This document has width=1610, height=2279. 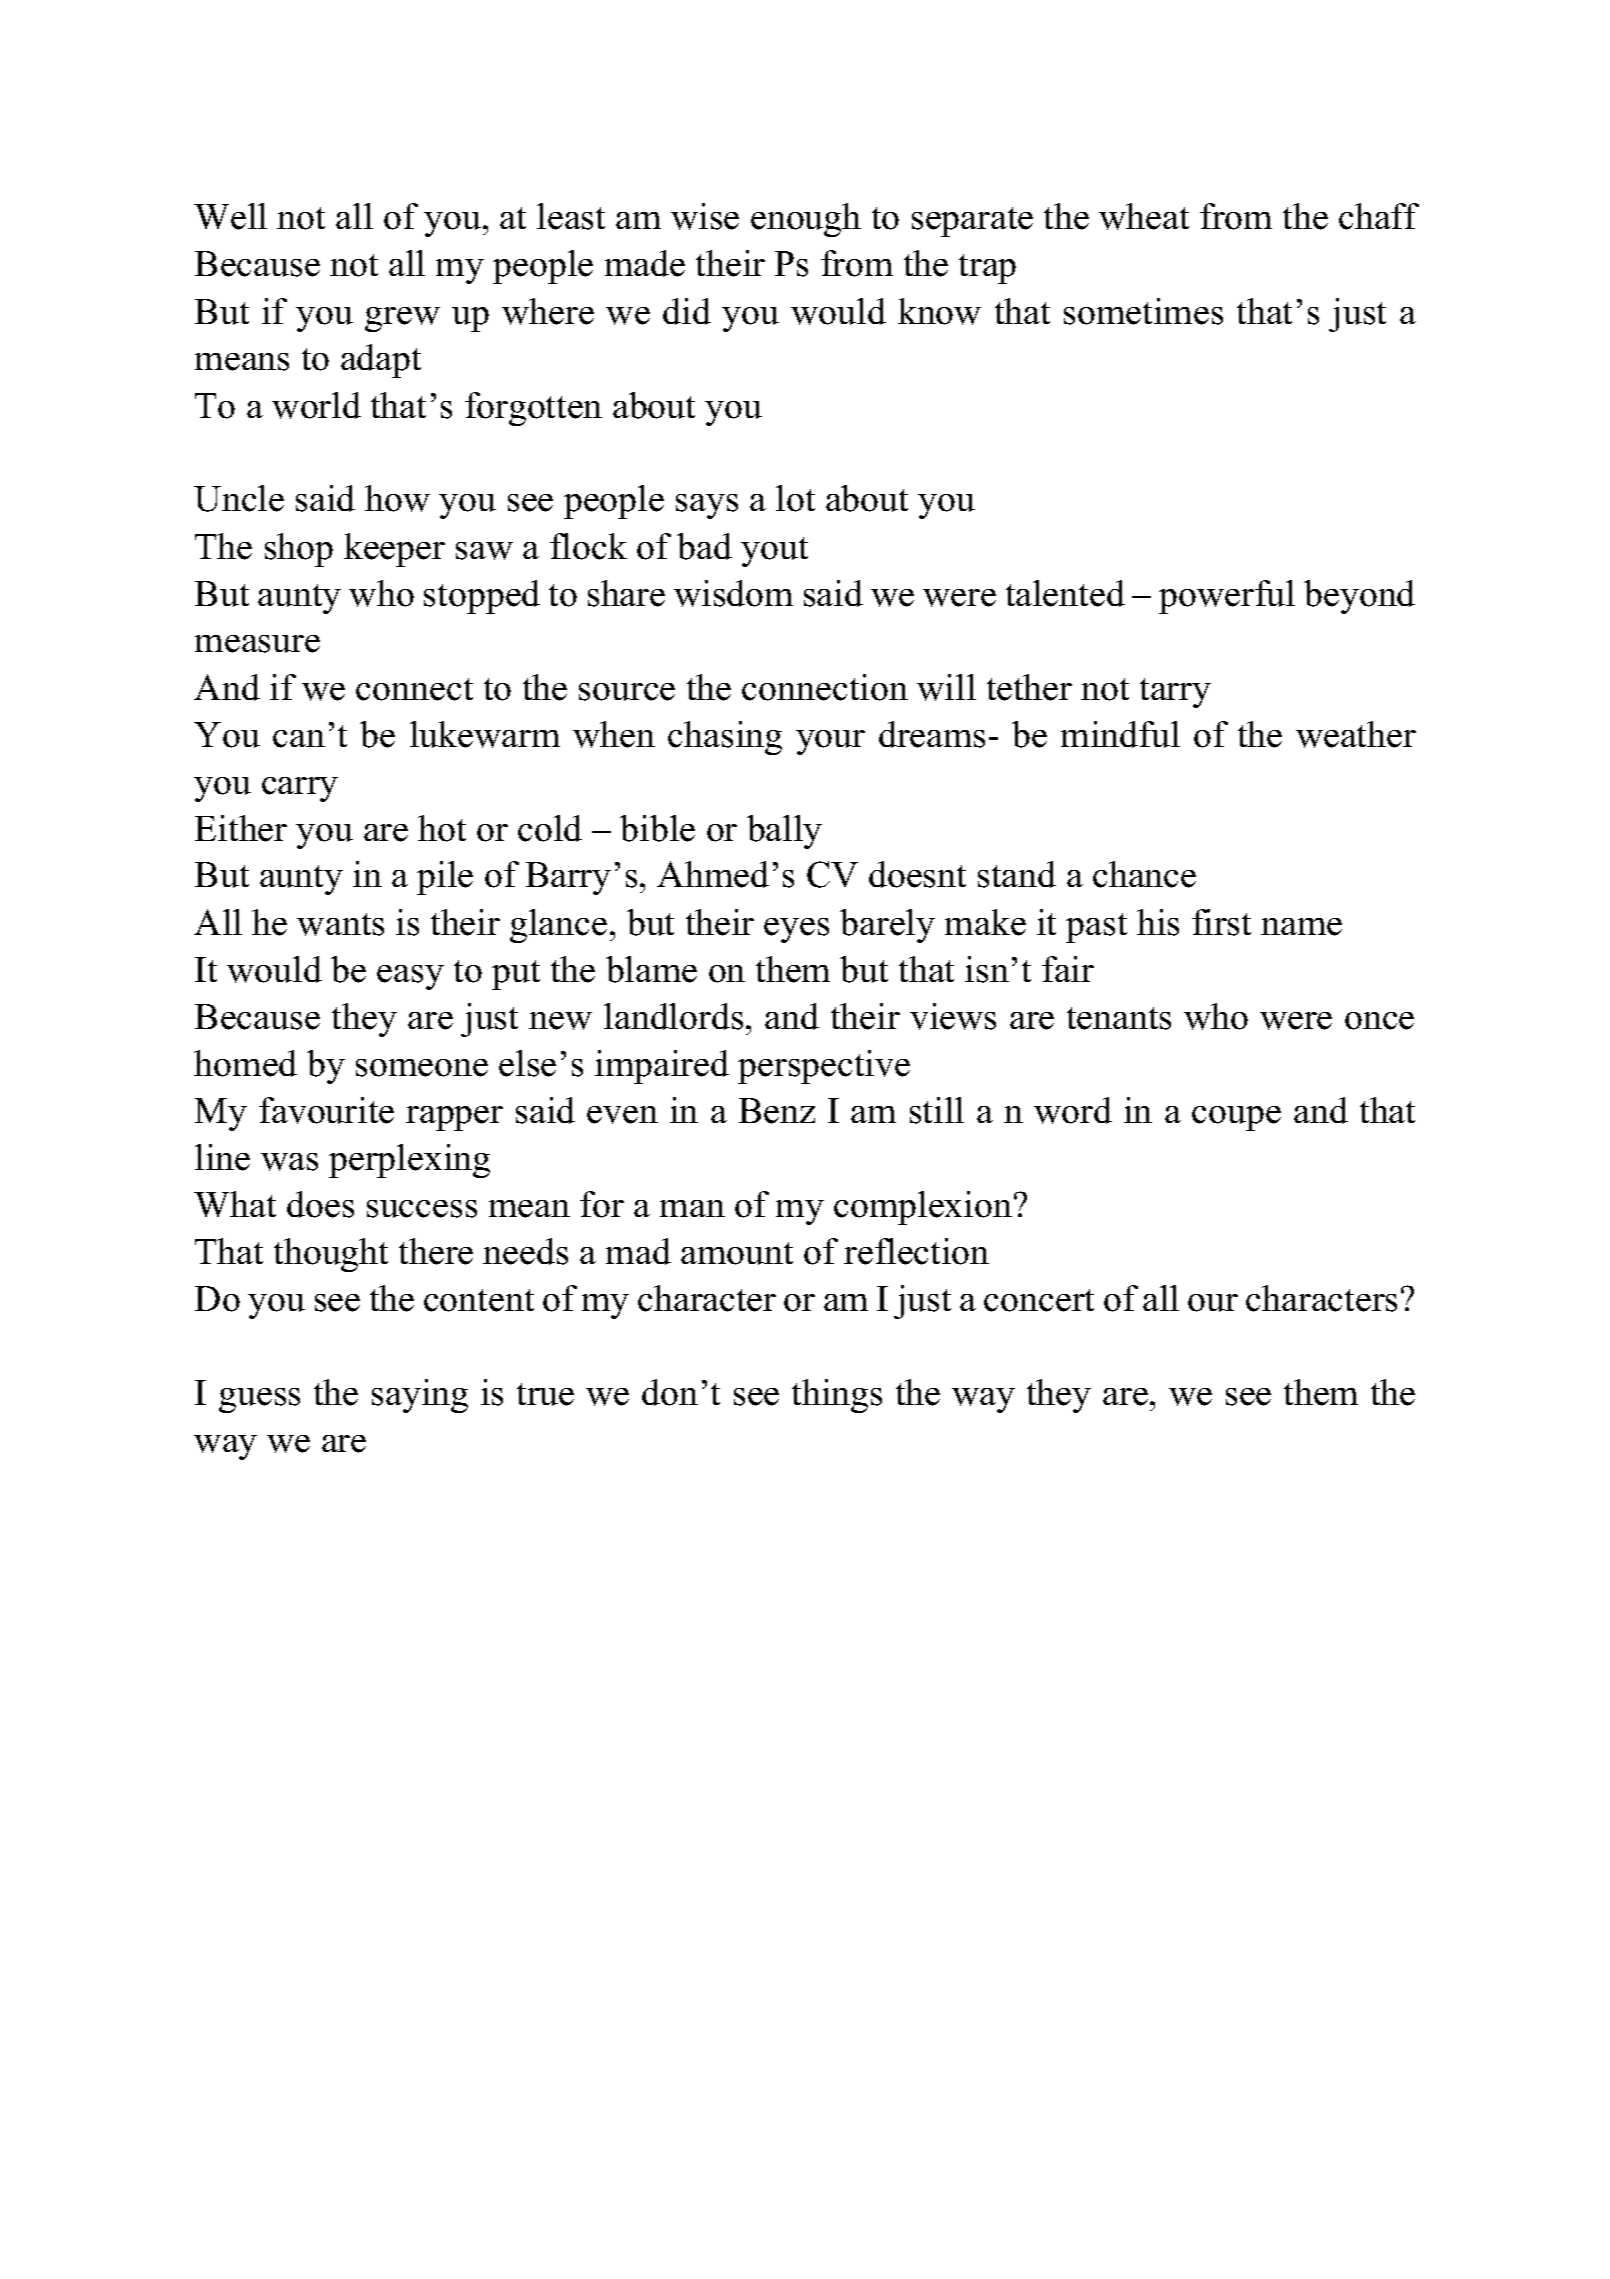 I want to click on powerful, so click(x=1227, y=597).
